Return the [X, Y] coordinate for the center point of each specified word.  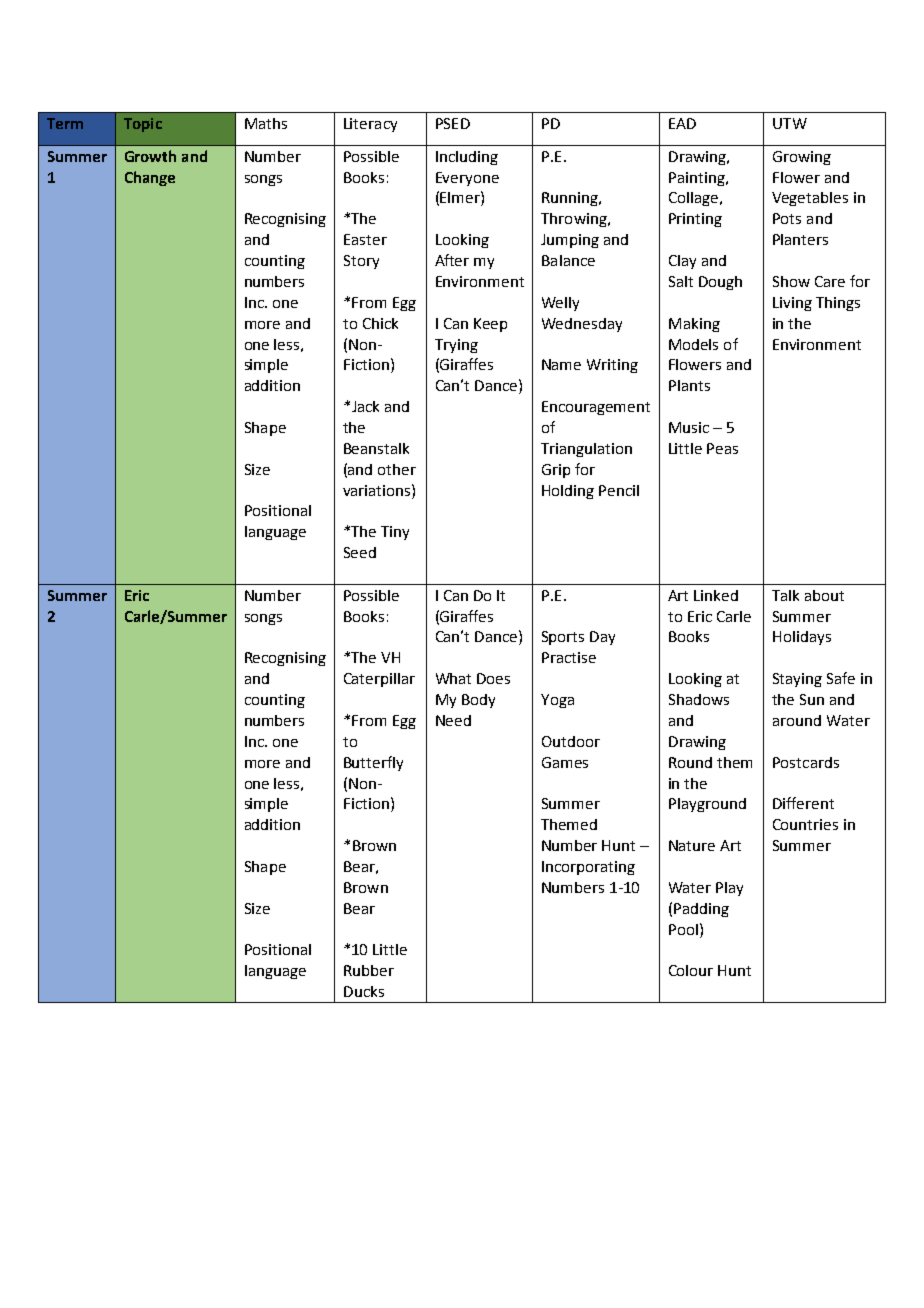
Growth [150, 156]
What [453, 678]
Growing [802, 158]
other [397, 469]
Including [467, 158]
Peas [722, 448]
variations [378, 490]
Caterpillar [379, 680]
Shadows [699, 699]
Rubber [369, 970]
